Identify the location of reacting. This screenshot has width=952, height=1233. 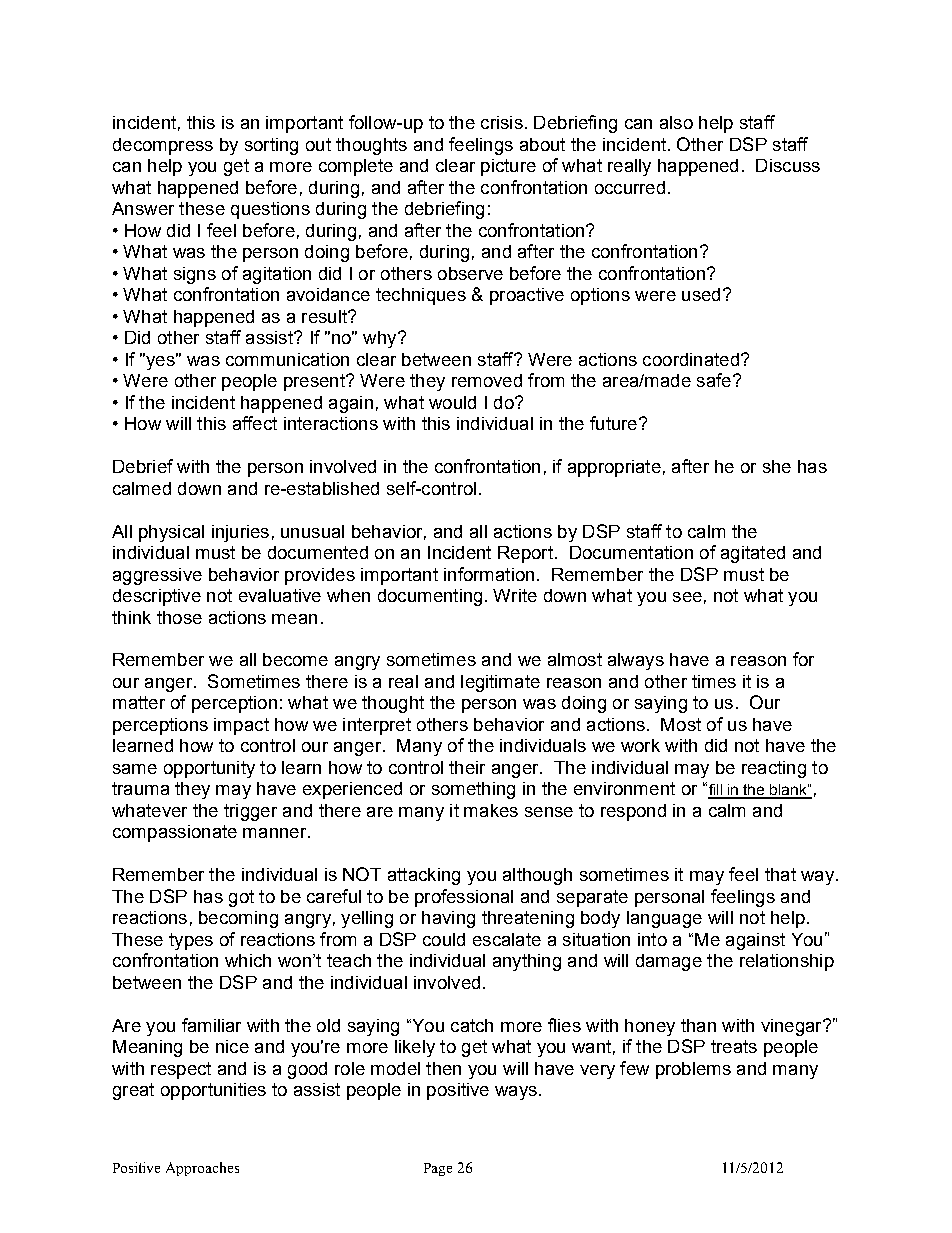
(774, 769).
